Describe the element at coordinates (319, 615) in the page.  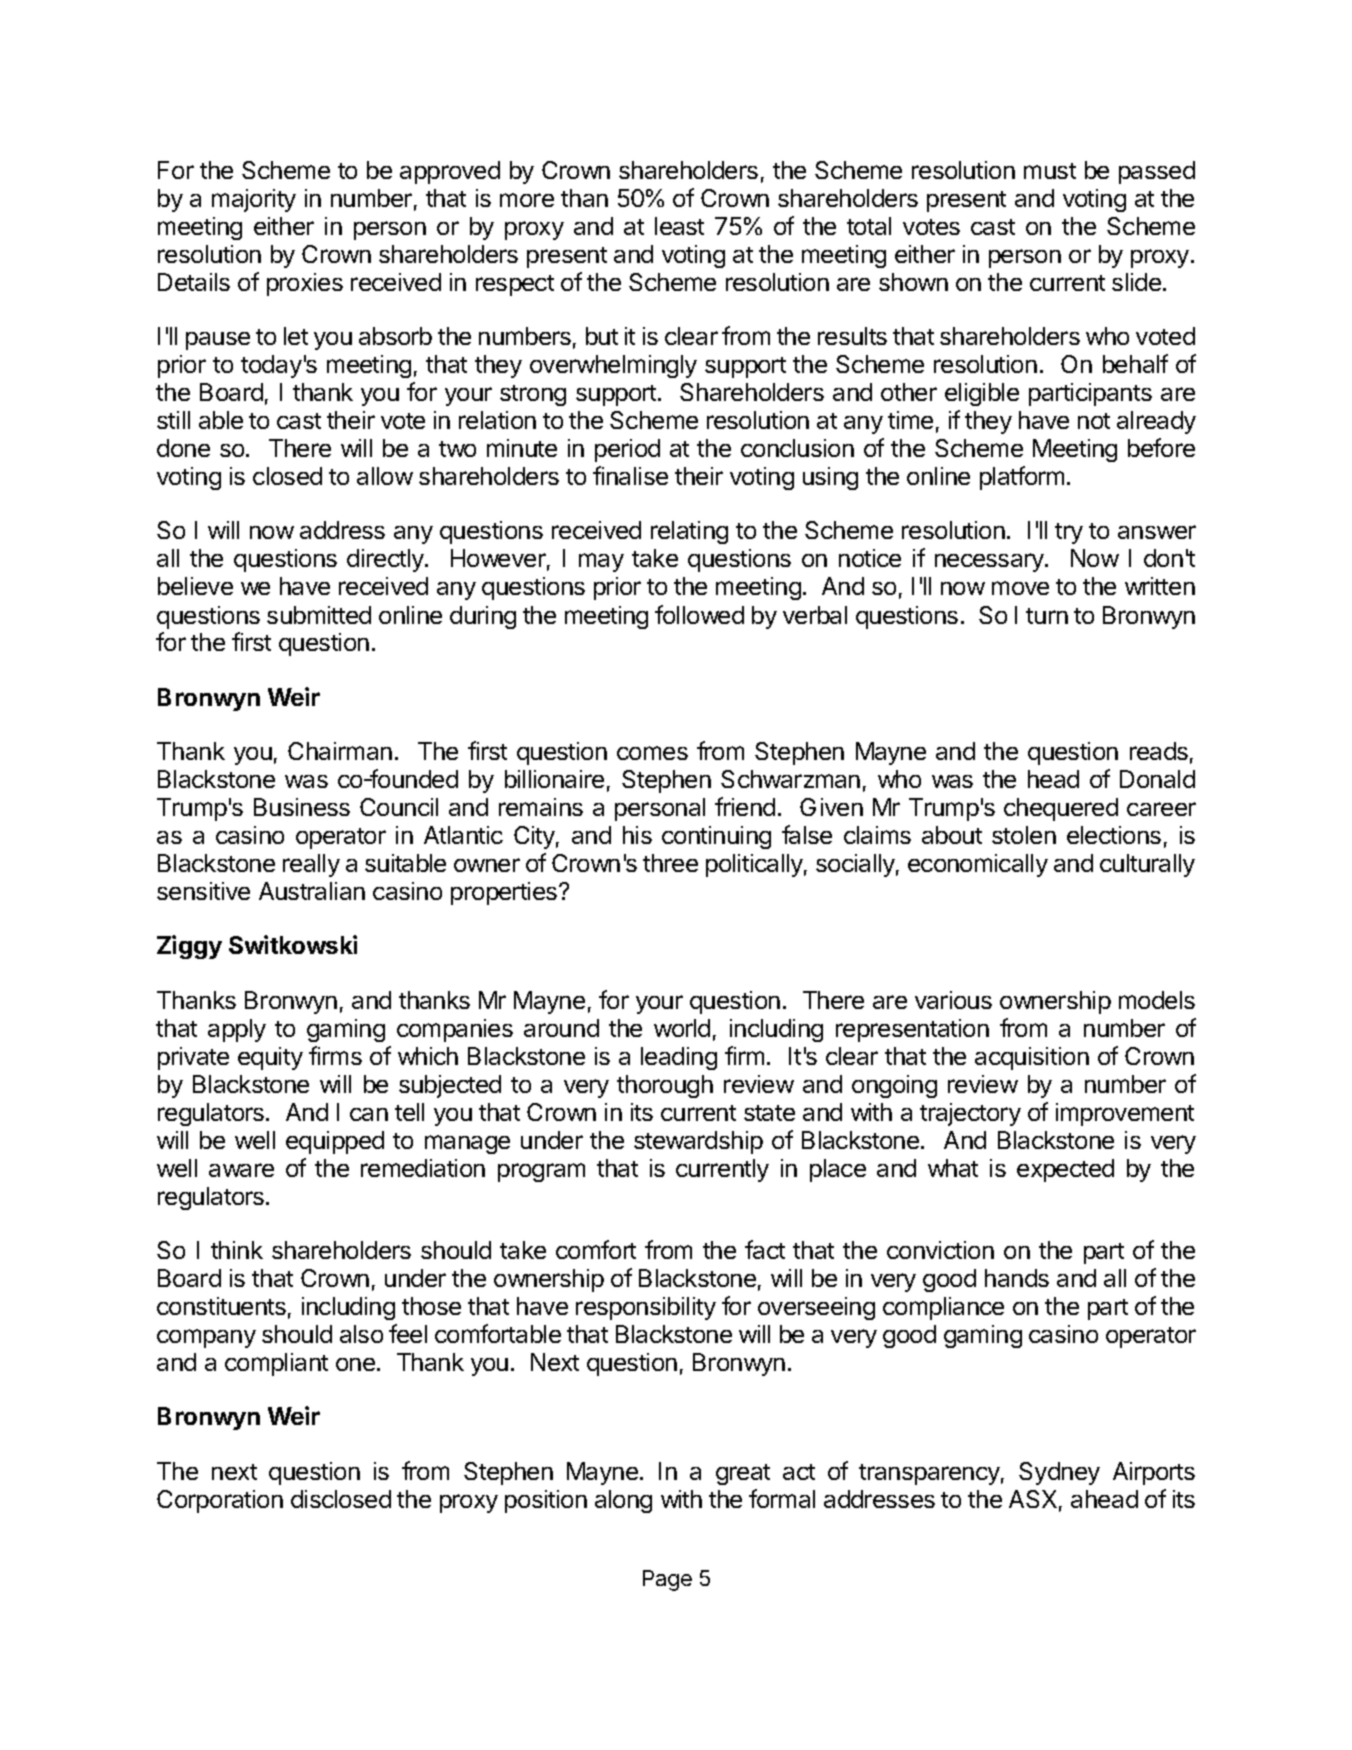
I see `submitted` at that location.
